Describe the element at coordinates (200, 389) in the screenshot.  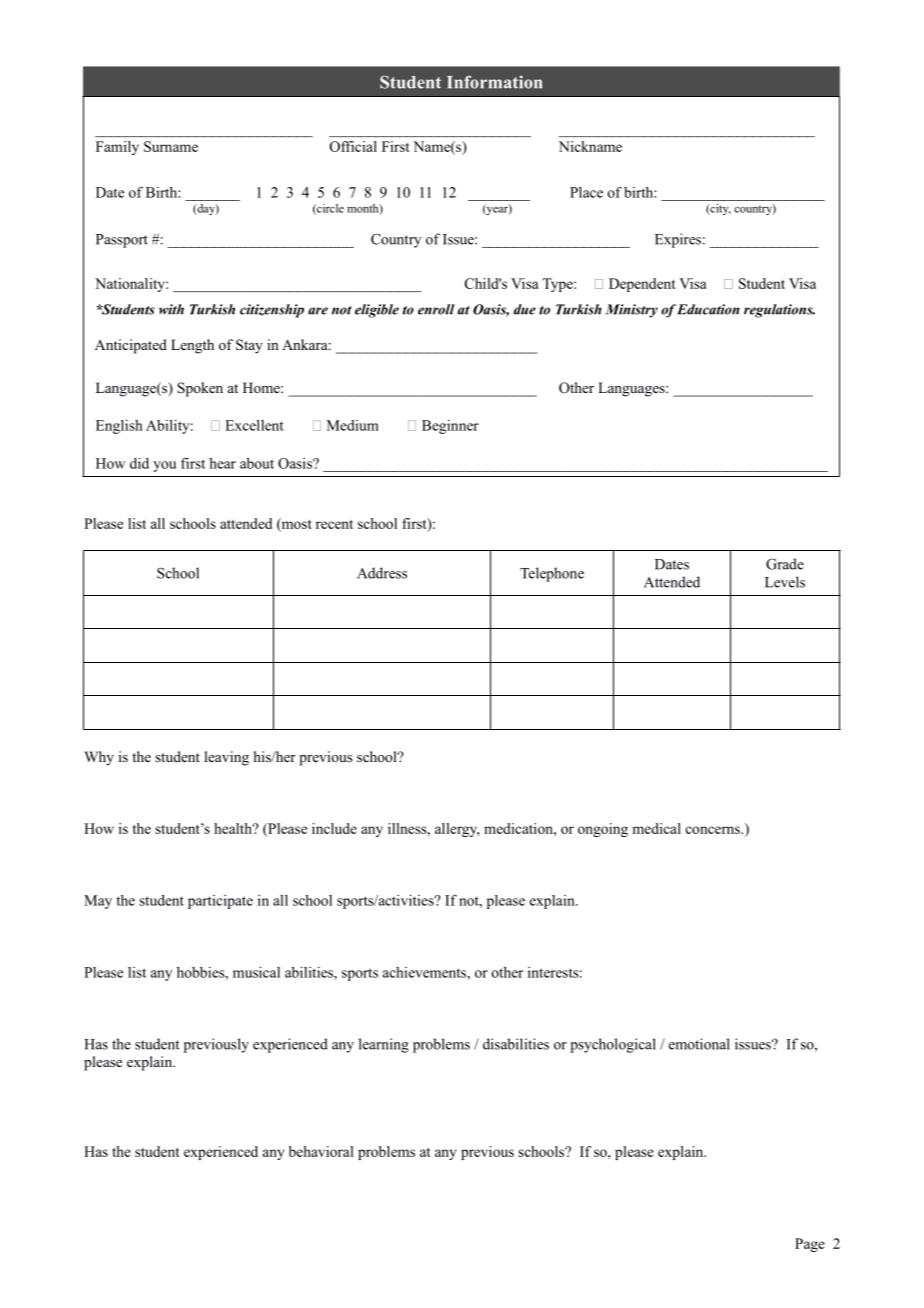
I see `Spoken` at that location.
